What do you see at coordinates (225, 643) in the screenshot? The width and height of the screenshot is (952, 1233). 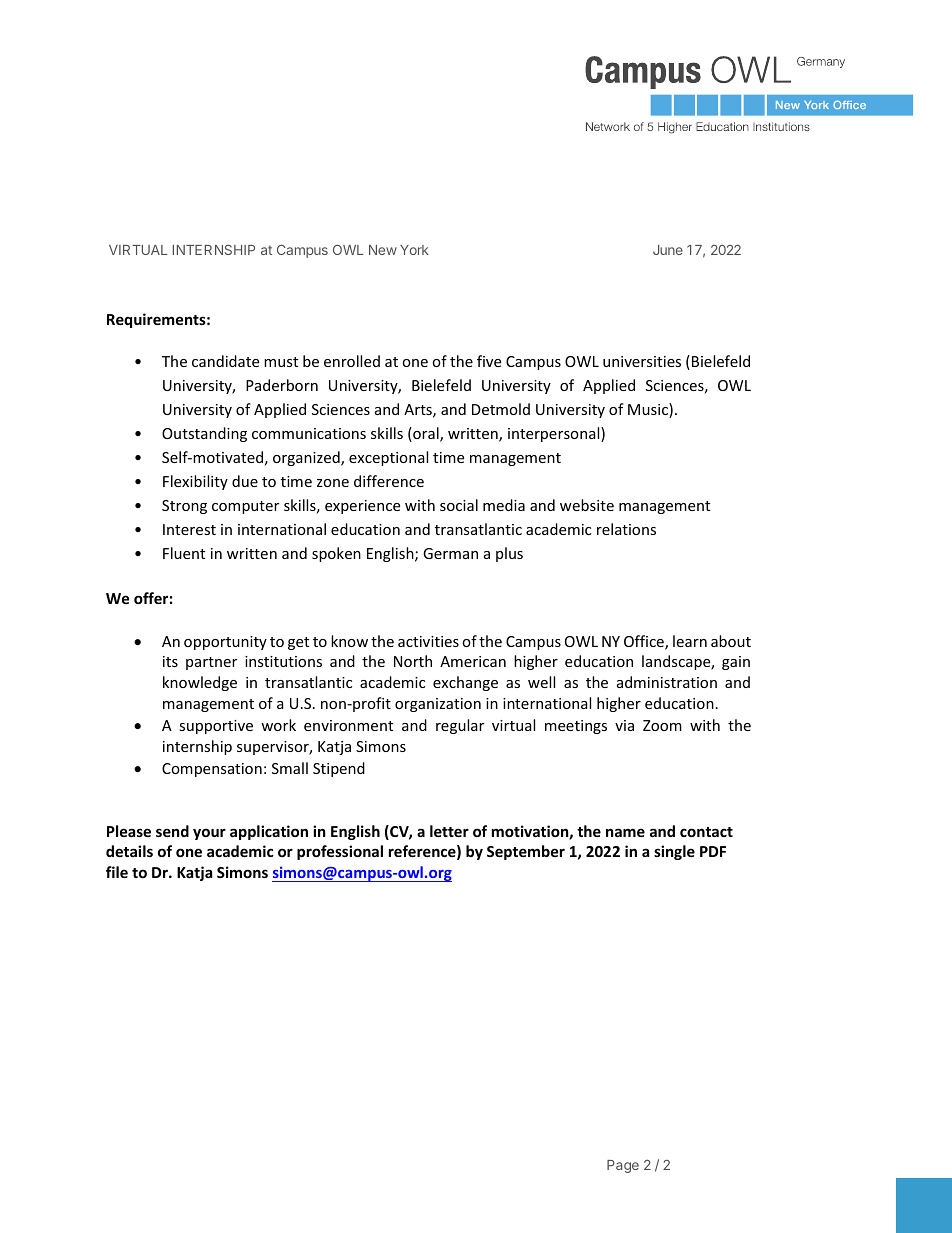 I see `opportunity` at bounding box center [225, 643].
